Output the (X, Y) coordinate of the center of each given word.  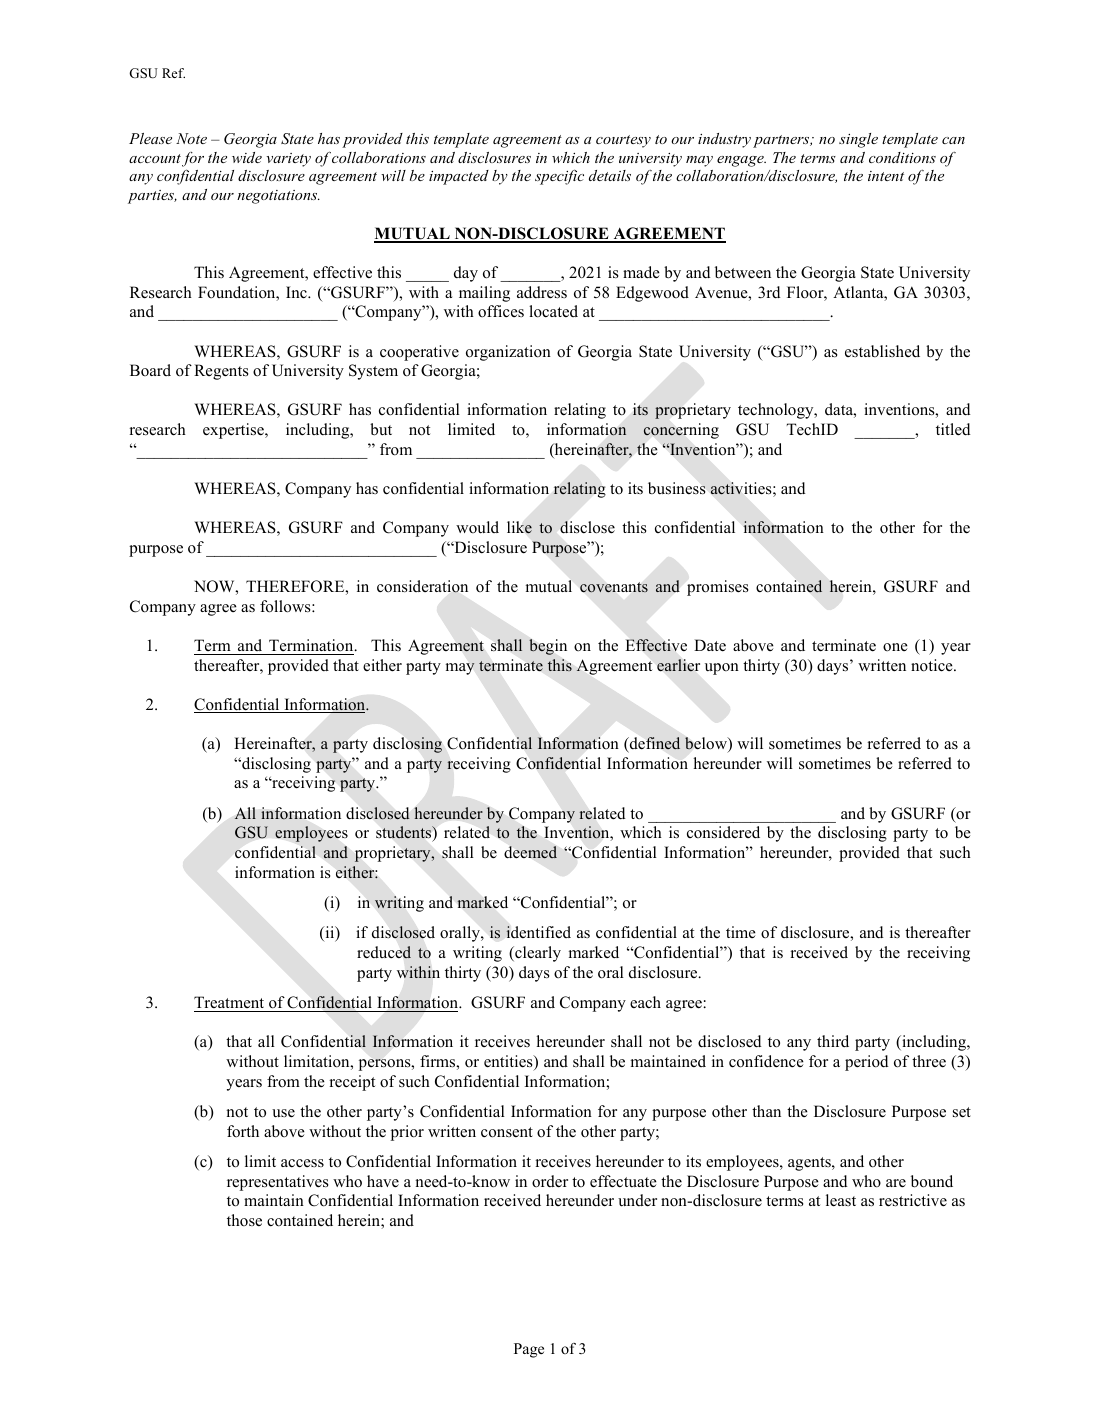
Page (529, 1350)
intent (886, 176)
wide (247, 157)
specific (559, 177)
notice (933, 665)
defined (653, 744)
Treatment (229, 1002)
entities (509, 1062)
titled (953, 429)
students (405, 833)
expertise (234, 431)
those (244, 1220)
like (519, 527)
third (833, 1041)
